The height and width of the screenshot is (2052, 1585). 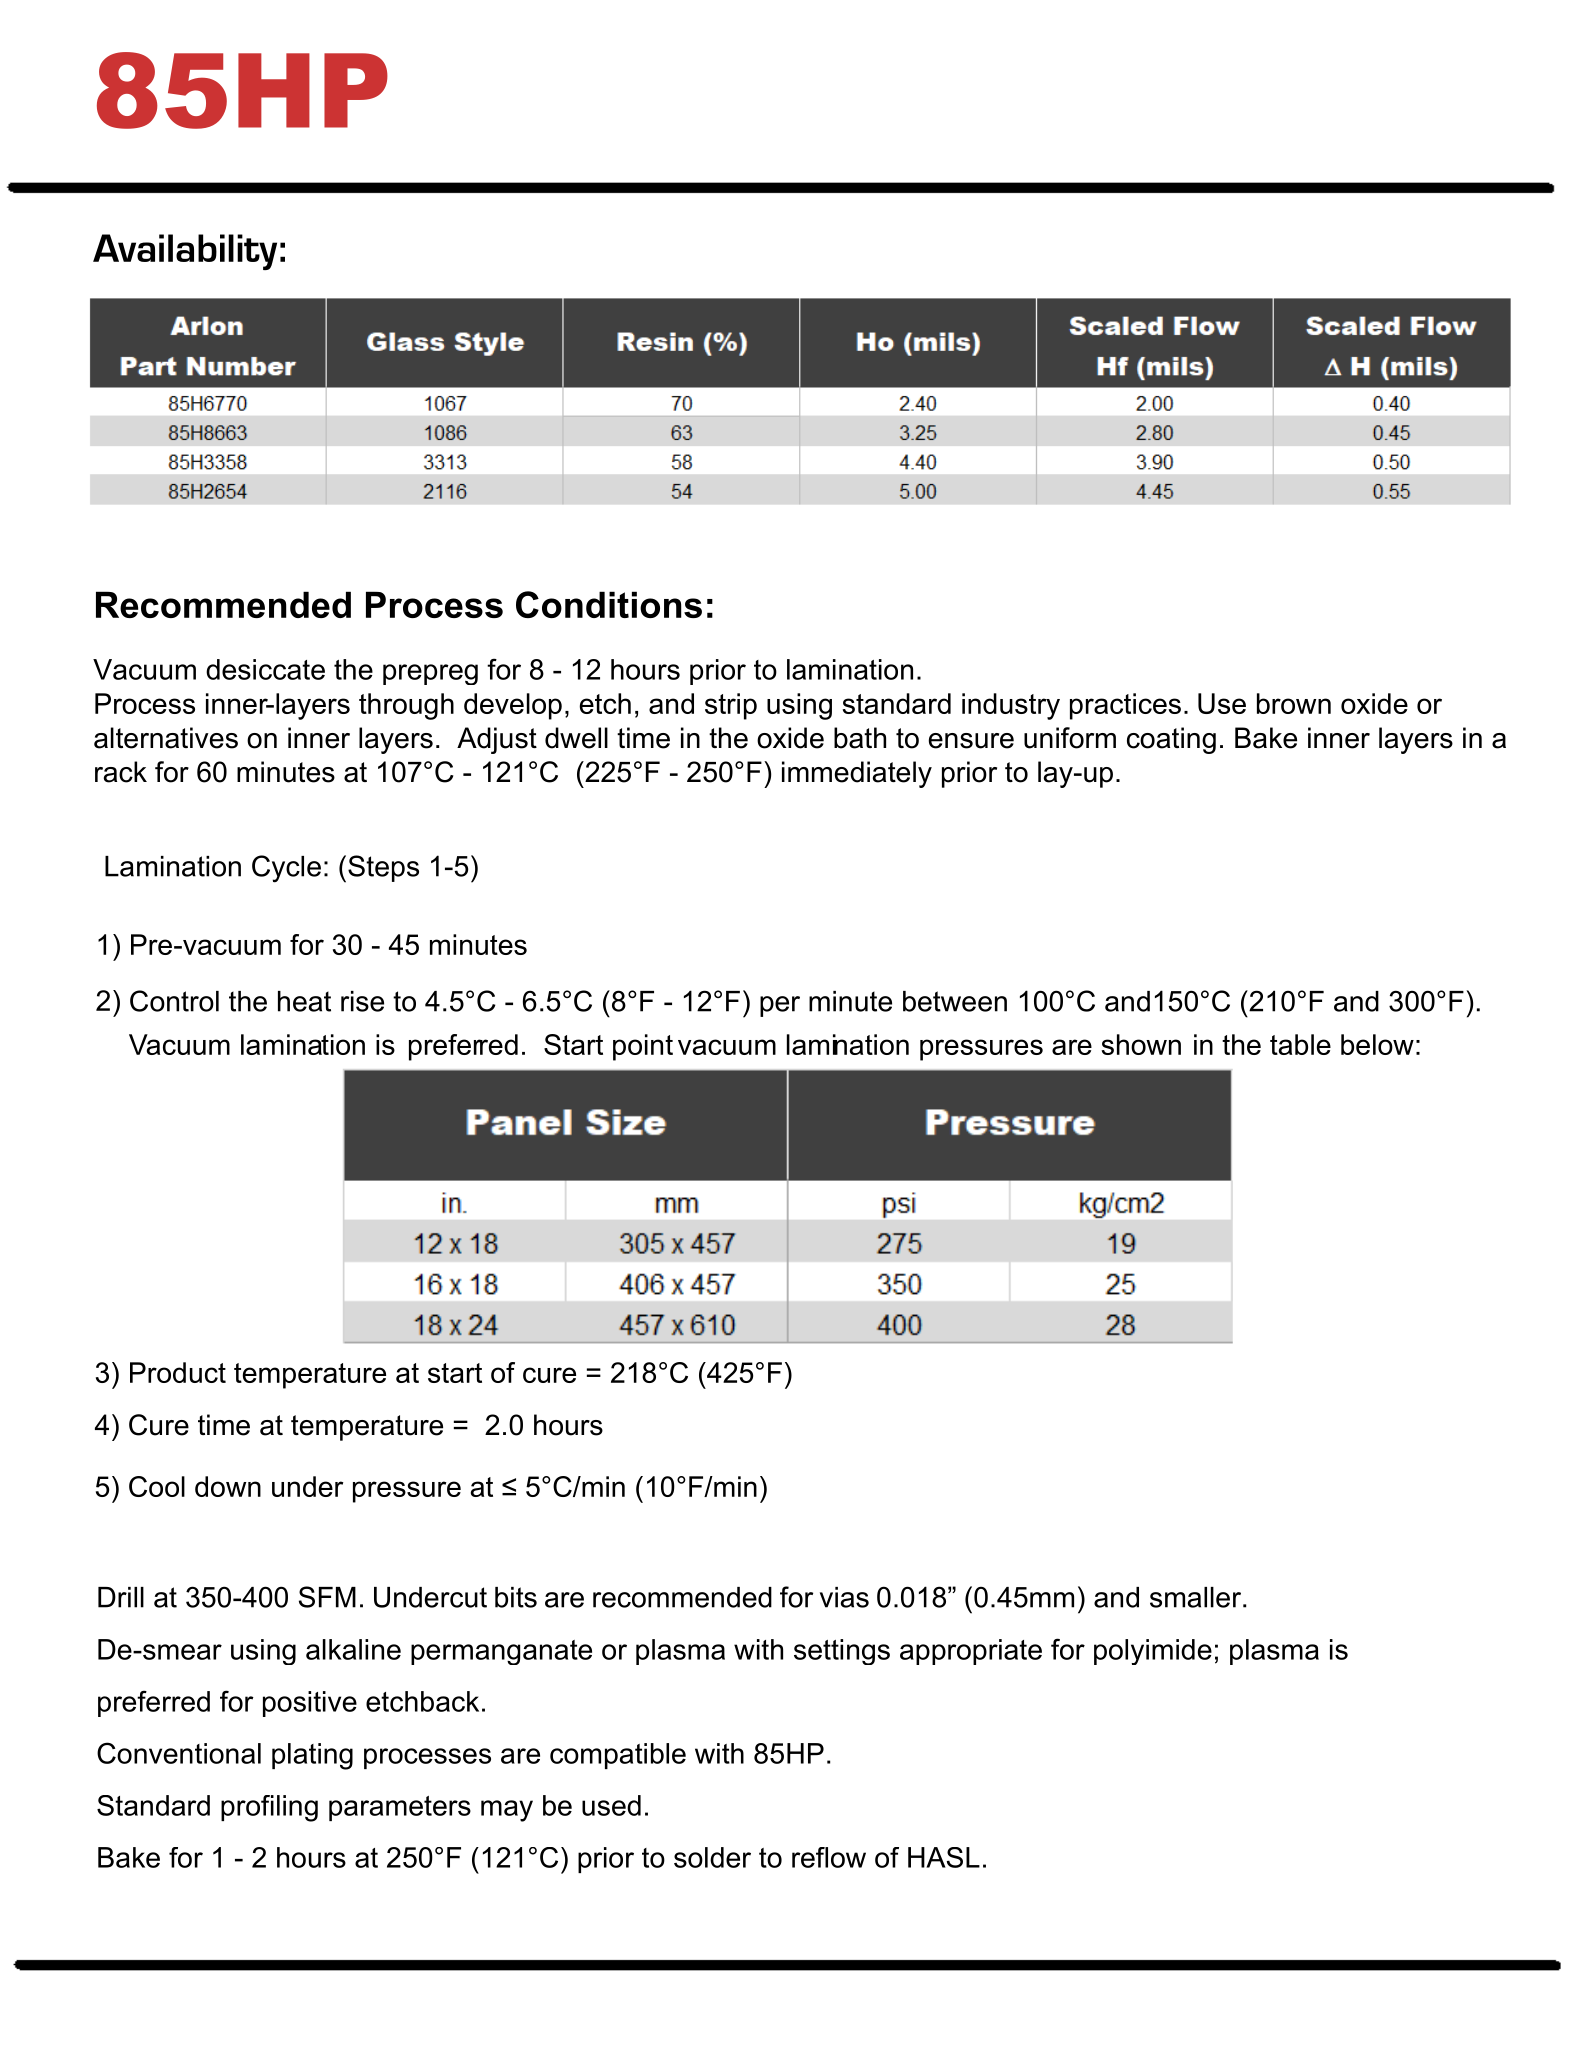 What do you see at coordinates (304, 1001) in the screenshot?
I see `heat` at bounding box center [304, 1001].
